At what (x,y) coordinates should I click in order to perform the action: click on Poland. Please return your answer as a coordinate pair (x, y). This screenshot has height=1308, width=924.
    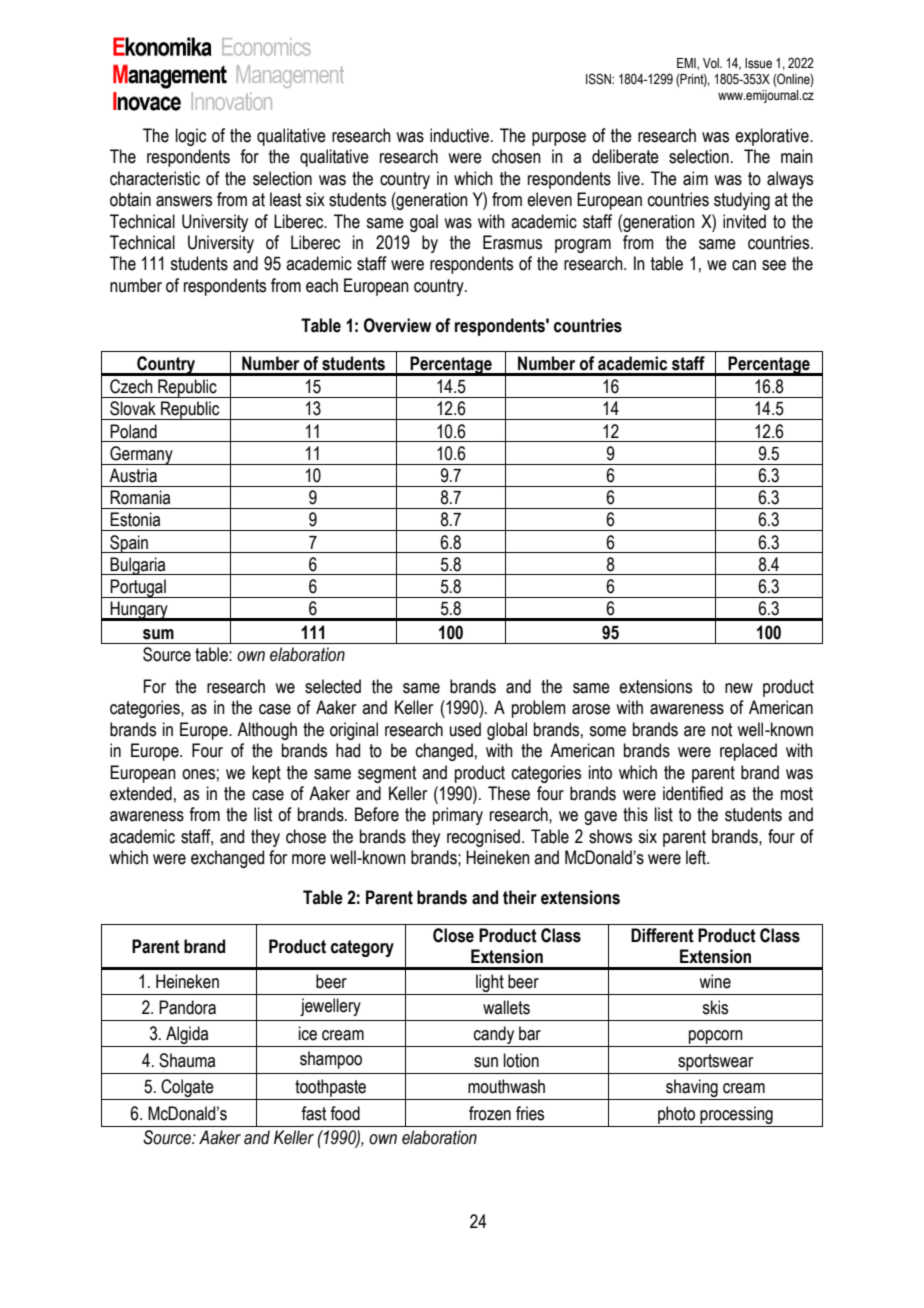
    Looking at the image, I should click on (133, 431).
